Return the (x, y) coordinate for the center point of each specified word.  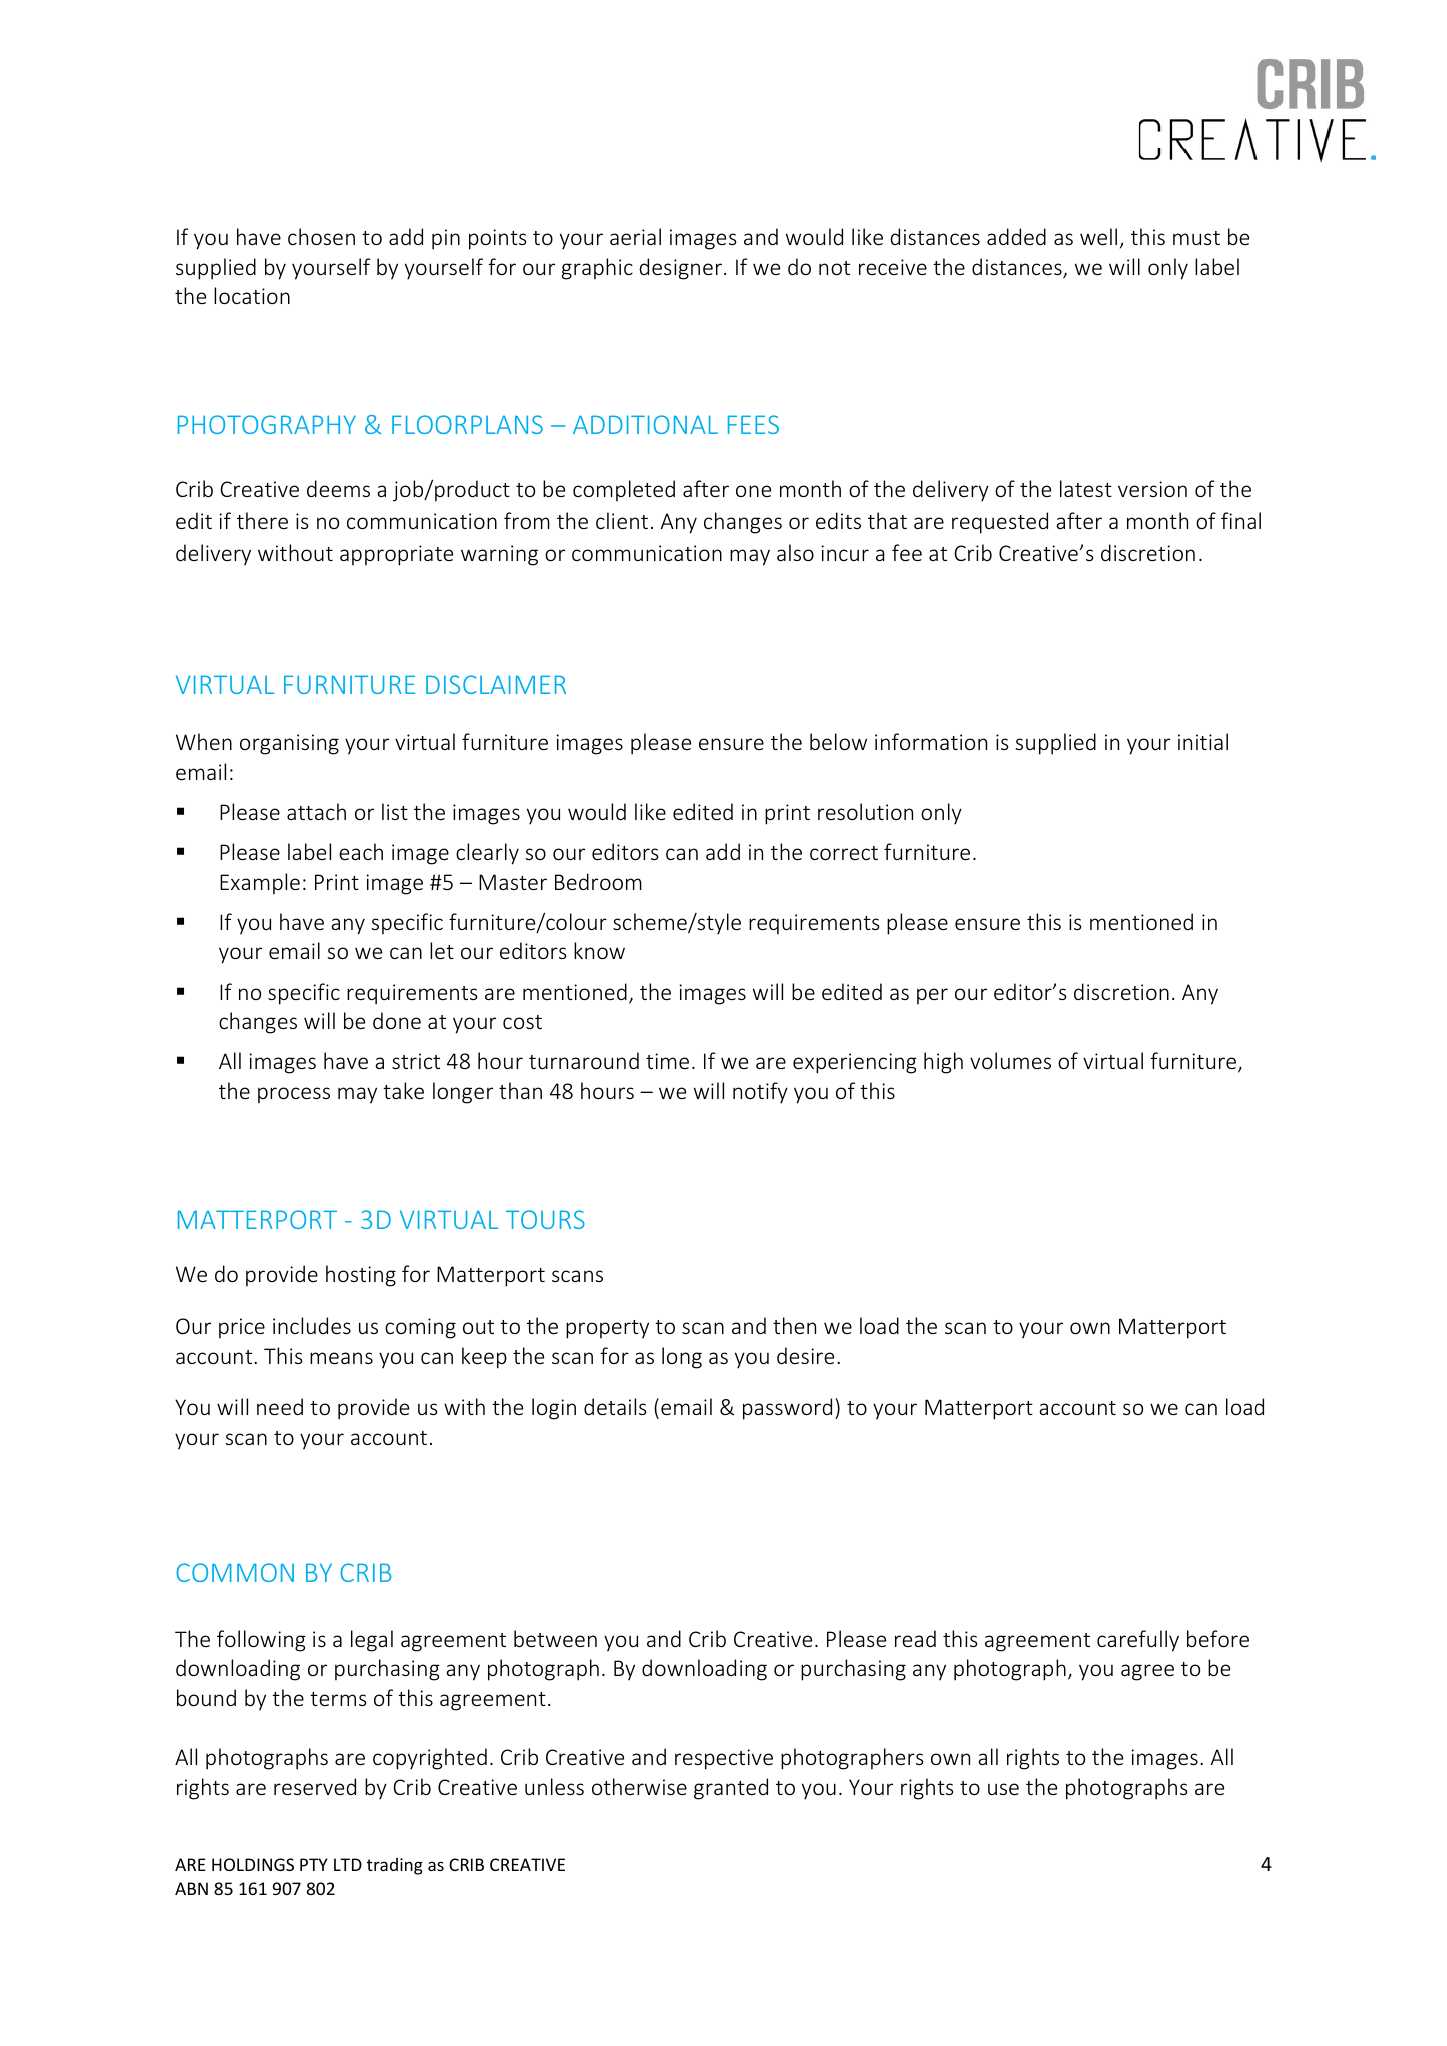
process (294, 1095)
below (838, 741)
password (787, 1409)
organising (289, 744)
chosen (321, 236)
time (667, 1061)
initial (1203, 741)
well (1098, 236)
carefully (1138, 1641)
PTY (313, 1864)
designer (680, 269)
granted (731, 1789)
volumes (1010, 1060)
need (280, 1406)
